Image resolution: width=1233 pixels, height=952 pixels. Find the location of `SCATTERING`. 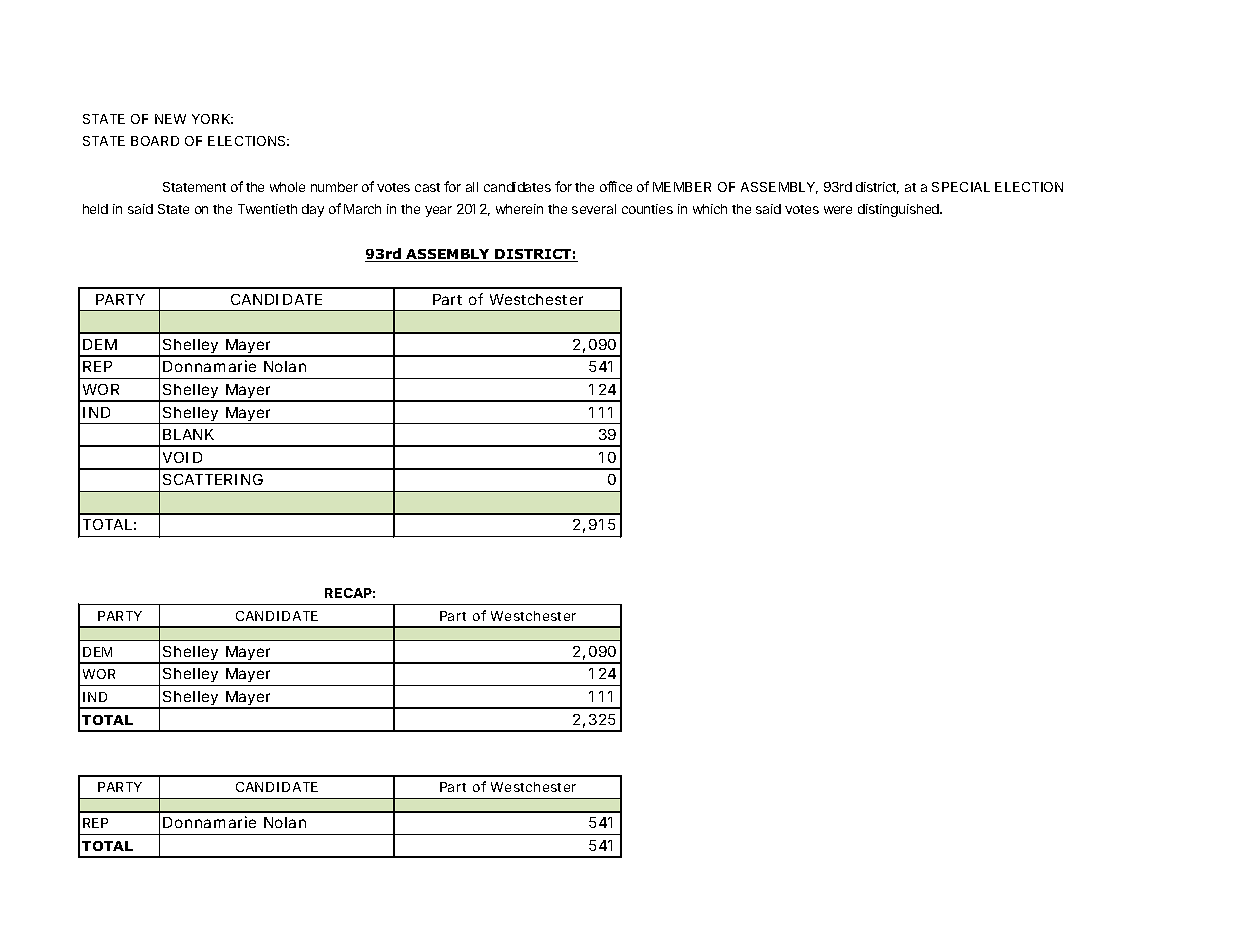

SCATTERING is located at coordinates (213, 479).
